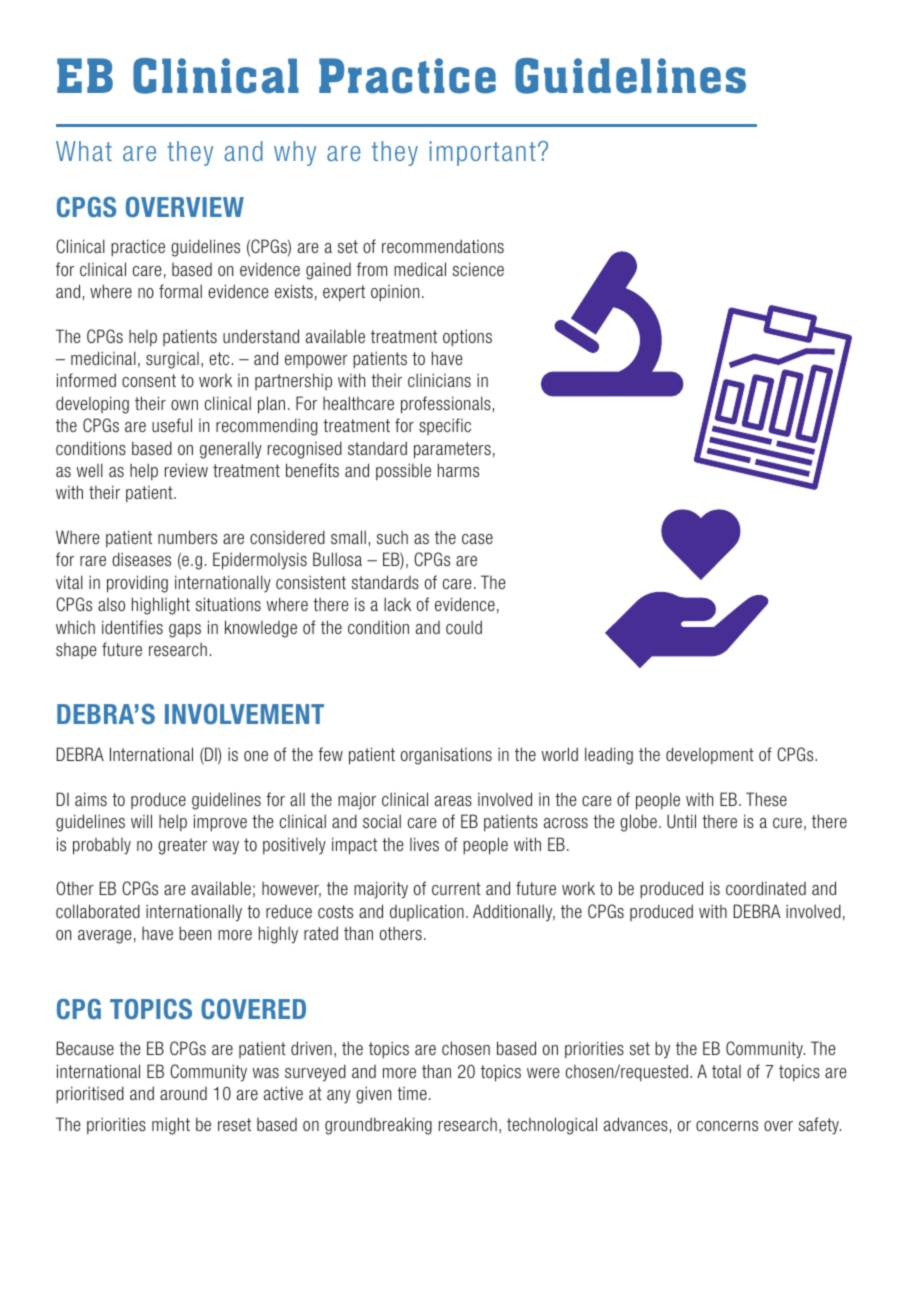 Image resolution: width=924 pixels, height=1308 pixels. I want to click on development, so click(710, 756).
